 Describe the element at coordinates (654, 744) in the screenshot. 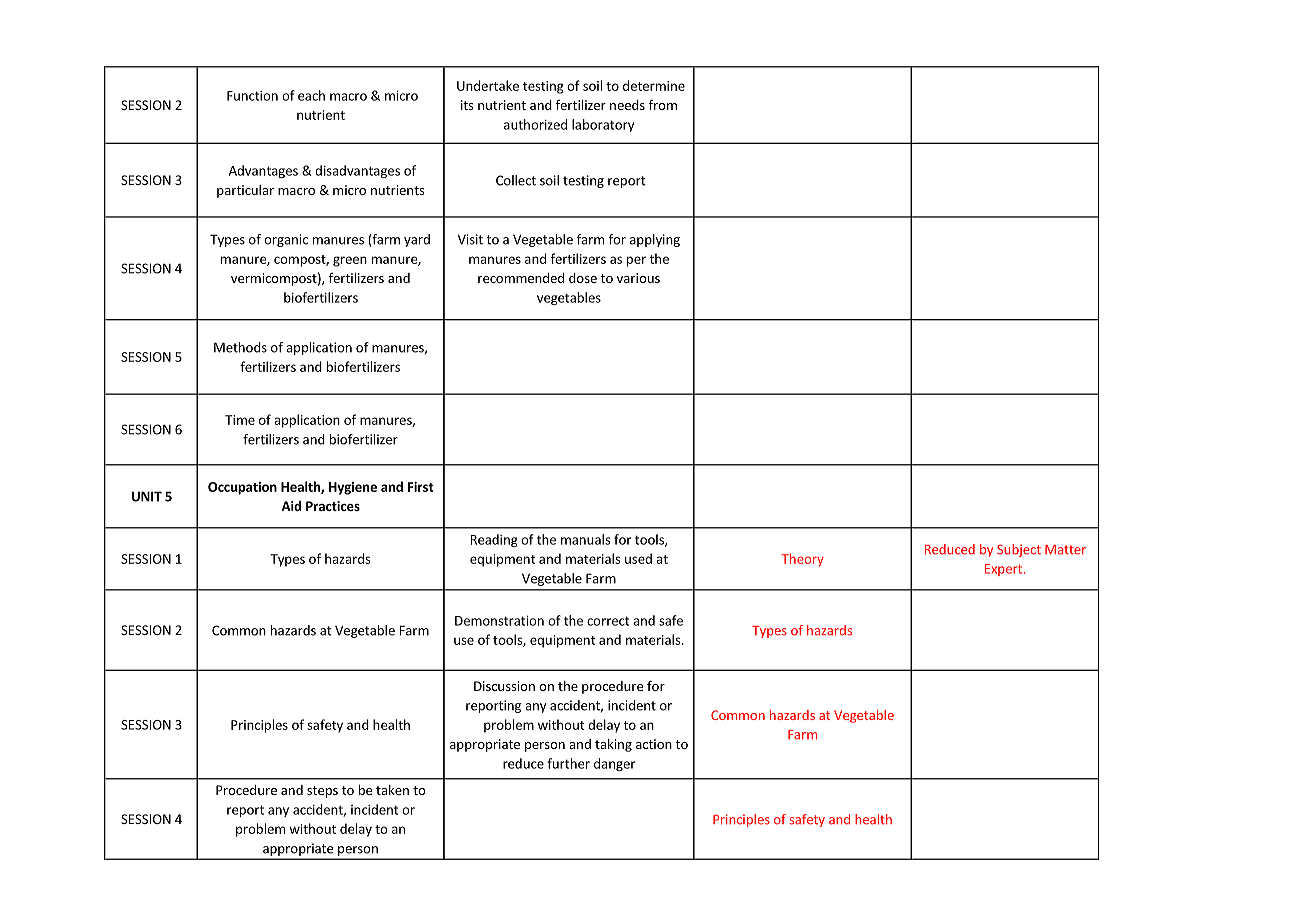

I see `action` at that location.
